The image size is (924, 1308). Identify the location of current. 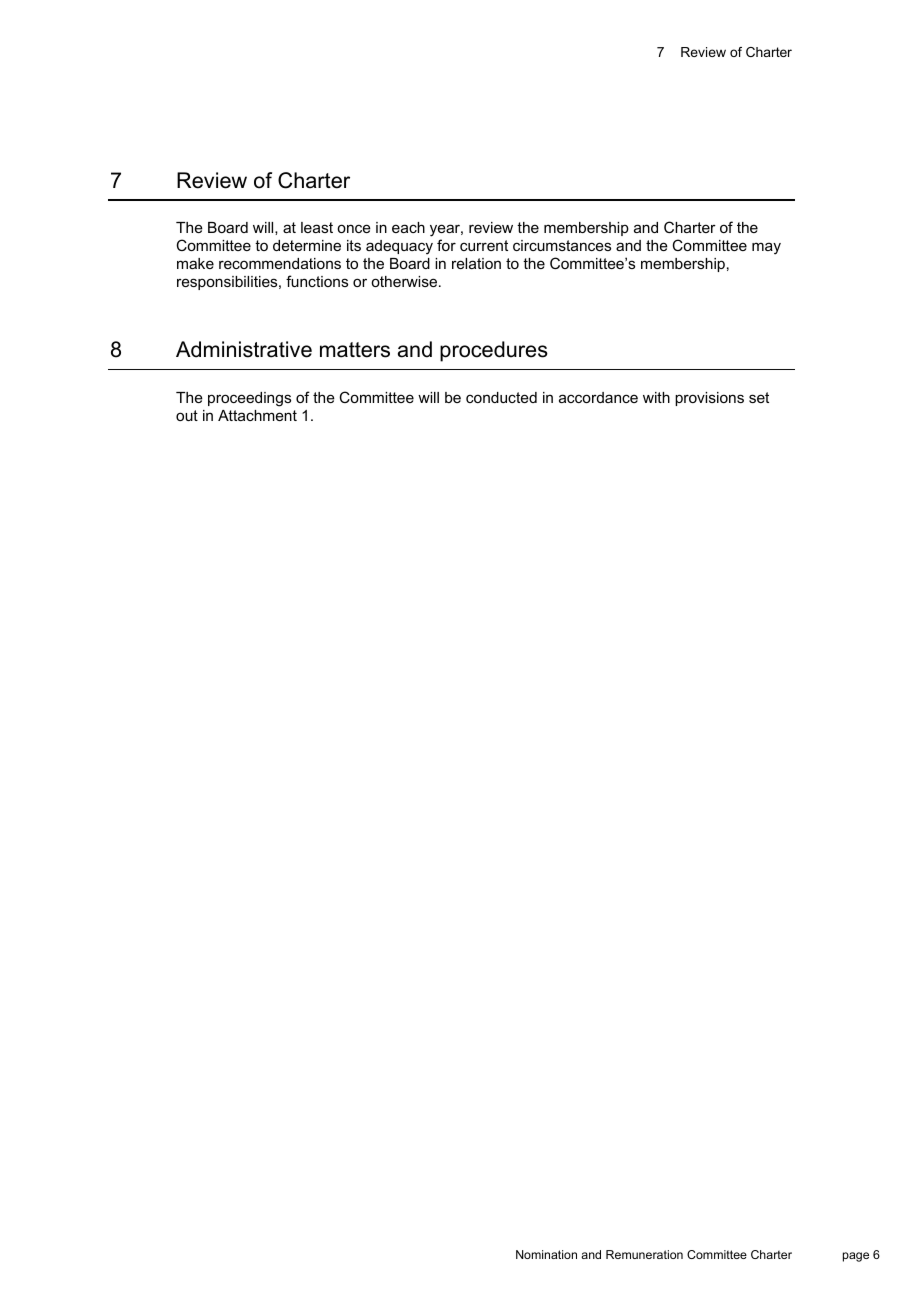
(484, 245).
